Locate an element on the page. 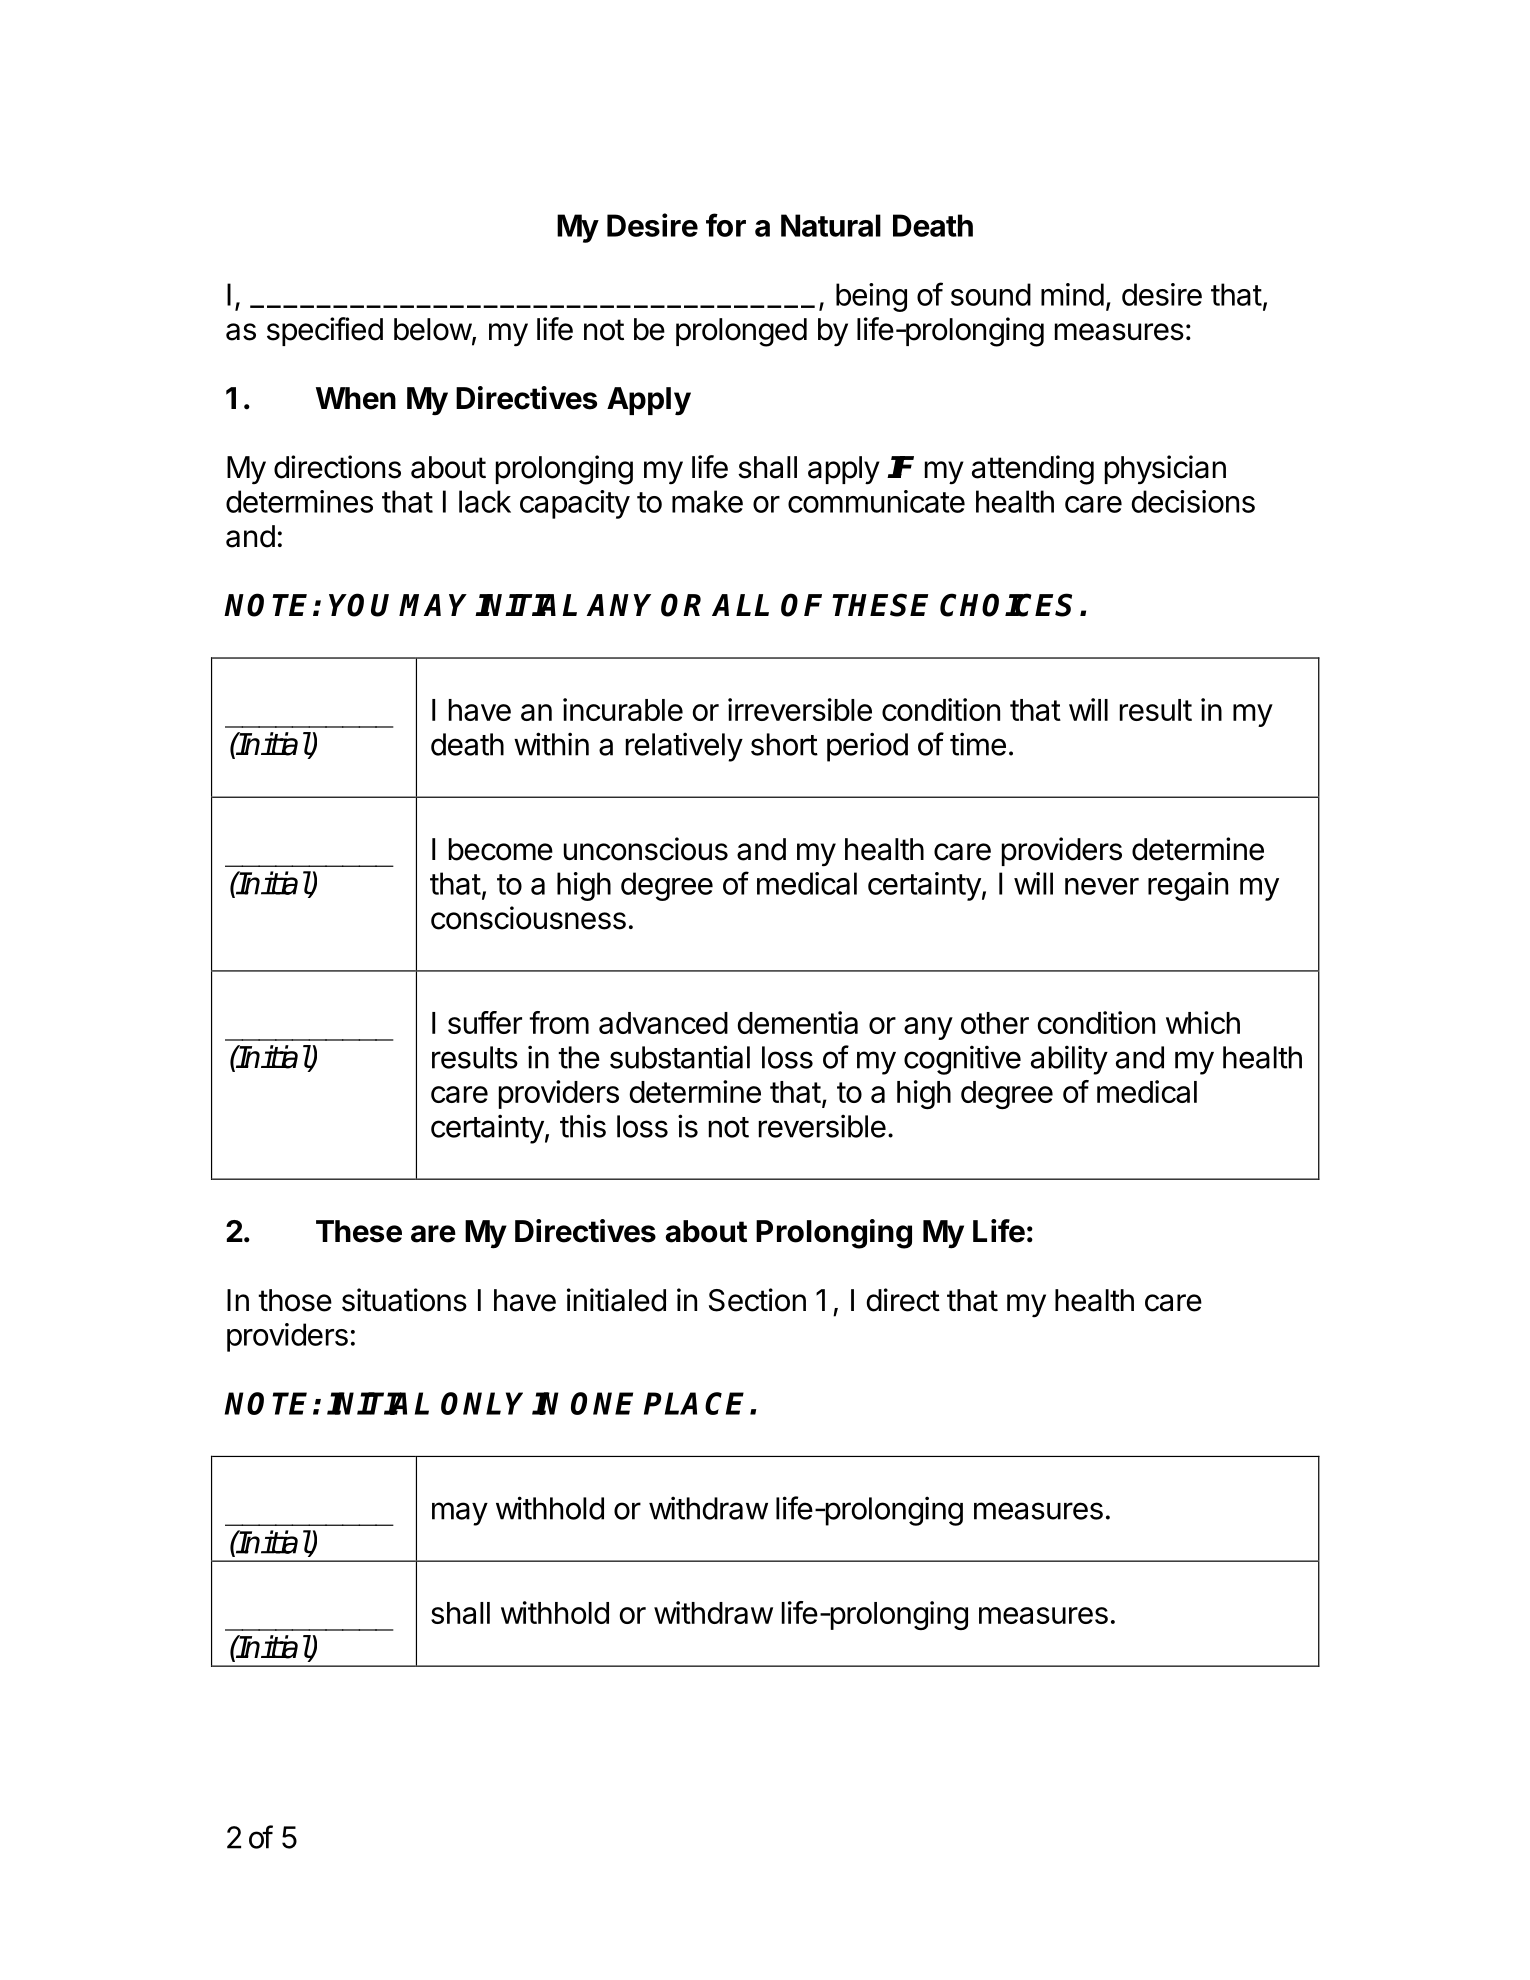  lack is located at coordinates (485, 501).
